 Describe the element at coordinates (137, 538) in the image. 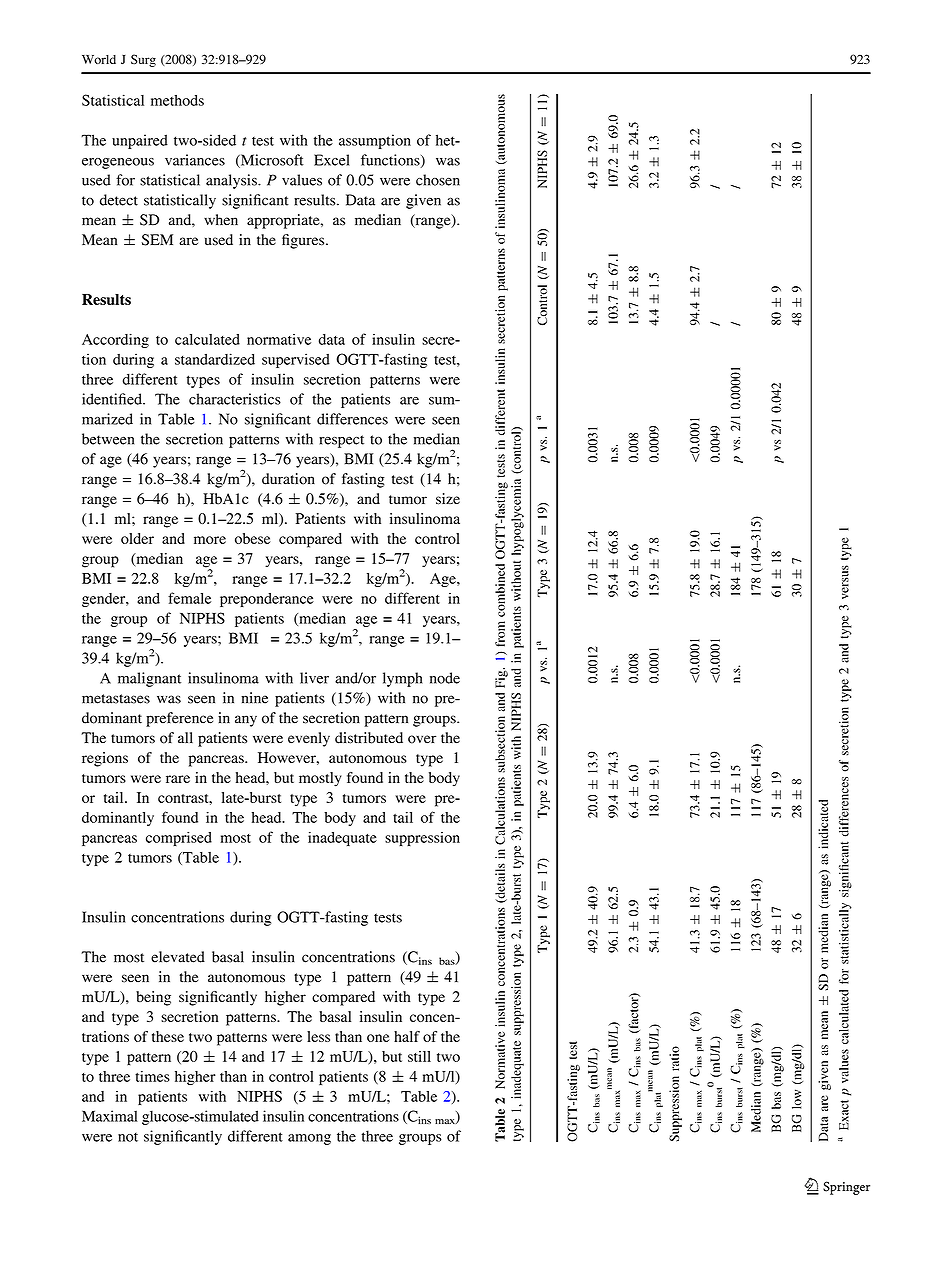

I see `older` at that location.
